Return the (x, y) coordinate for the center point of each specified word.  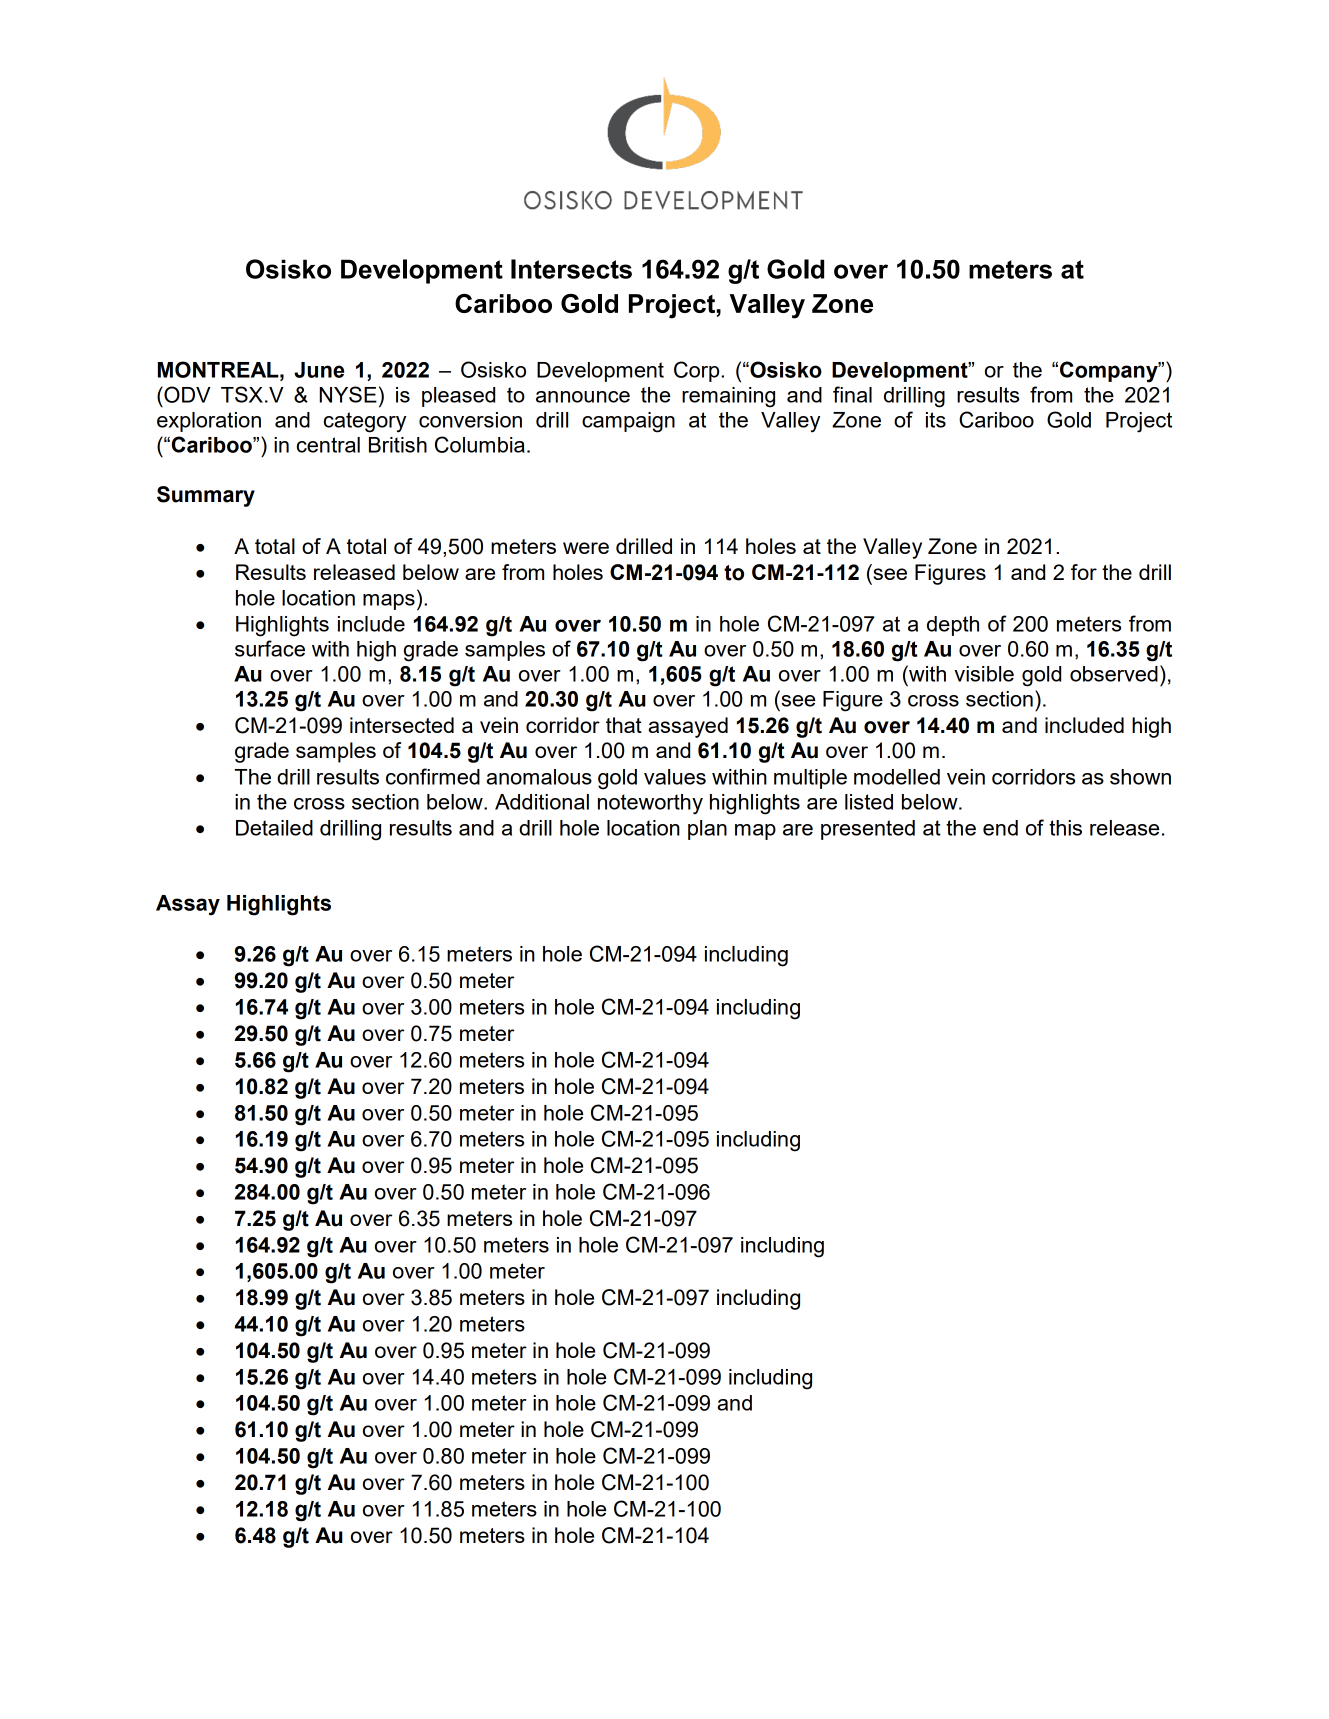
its (936, 420)
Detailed (274, 828)
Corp (698, 371)
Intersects (571, 269)
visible (984, 674)
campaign (628, 422)
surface (270, 648)
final (852, 394)
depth (953, 626)
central (328, 445)
